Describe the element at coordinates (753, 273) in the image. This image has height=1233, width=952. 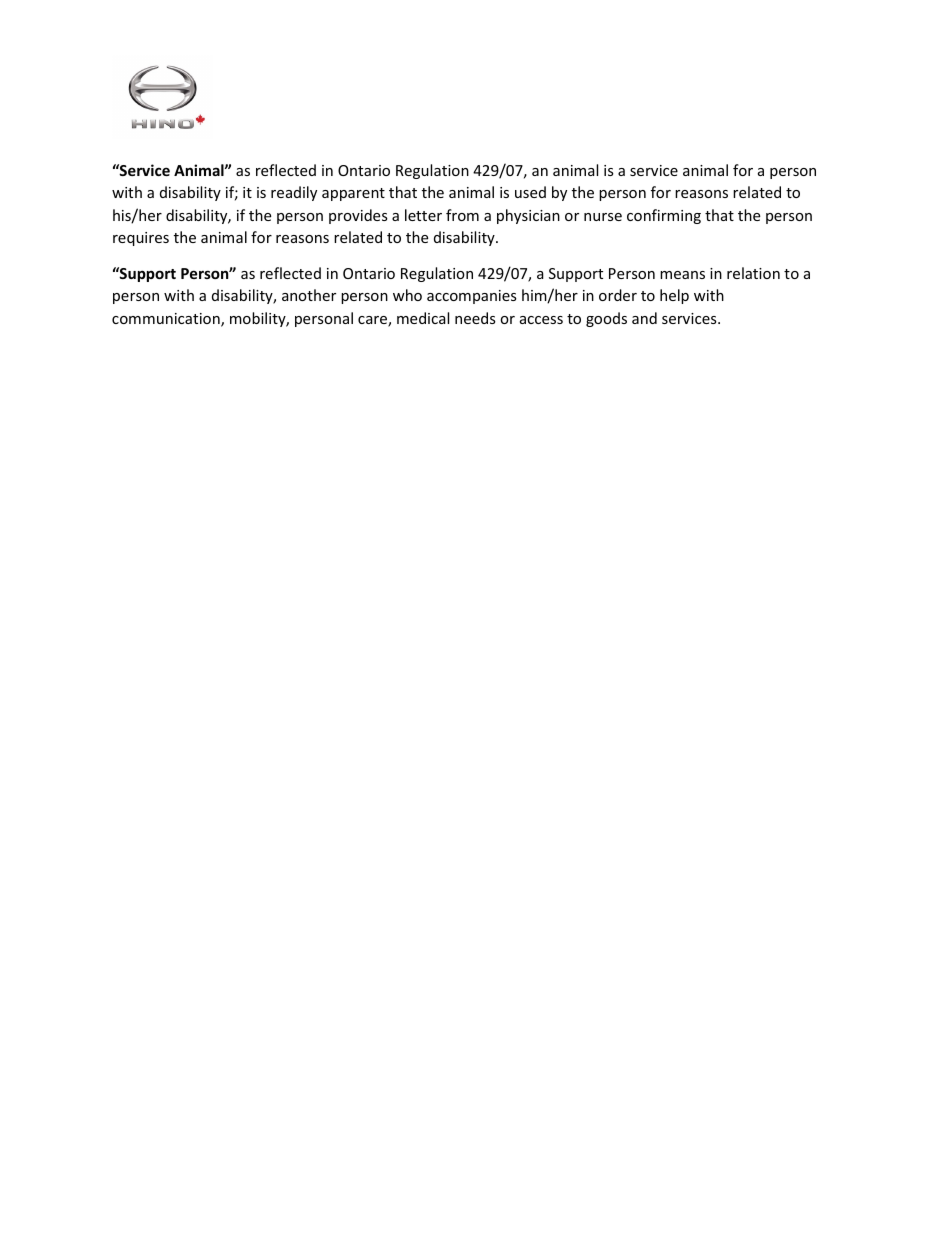
I see `relation` at that location.
